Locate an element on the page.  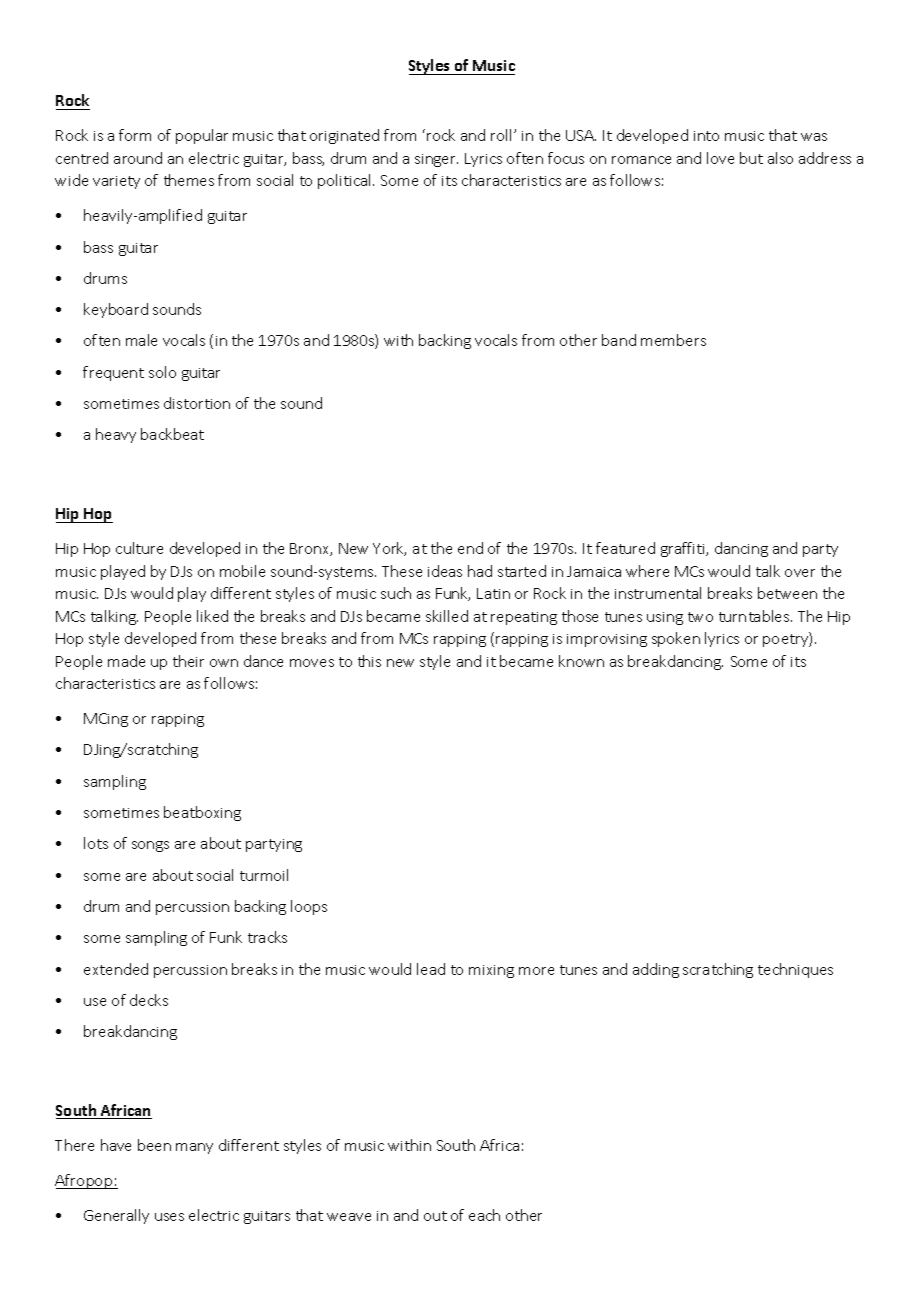
solo is located at coordinates (162, 372).
